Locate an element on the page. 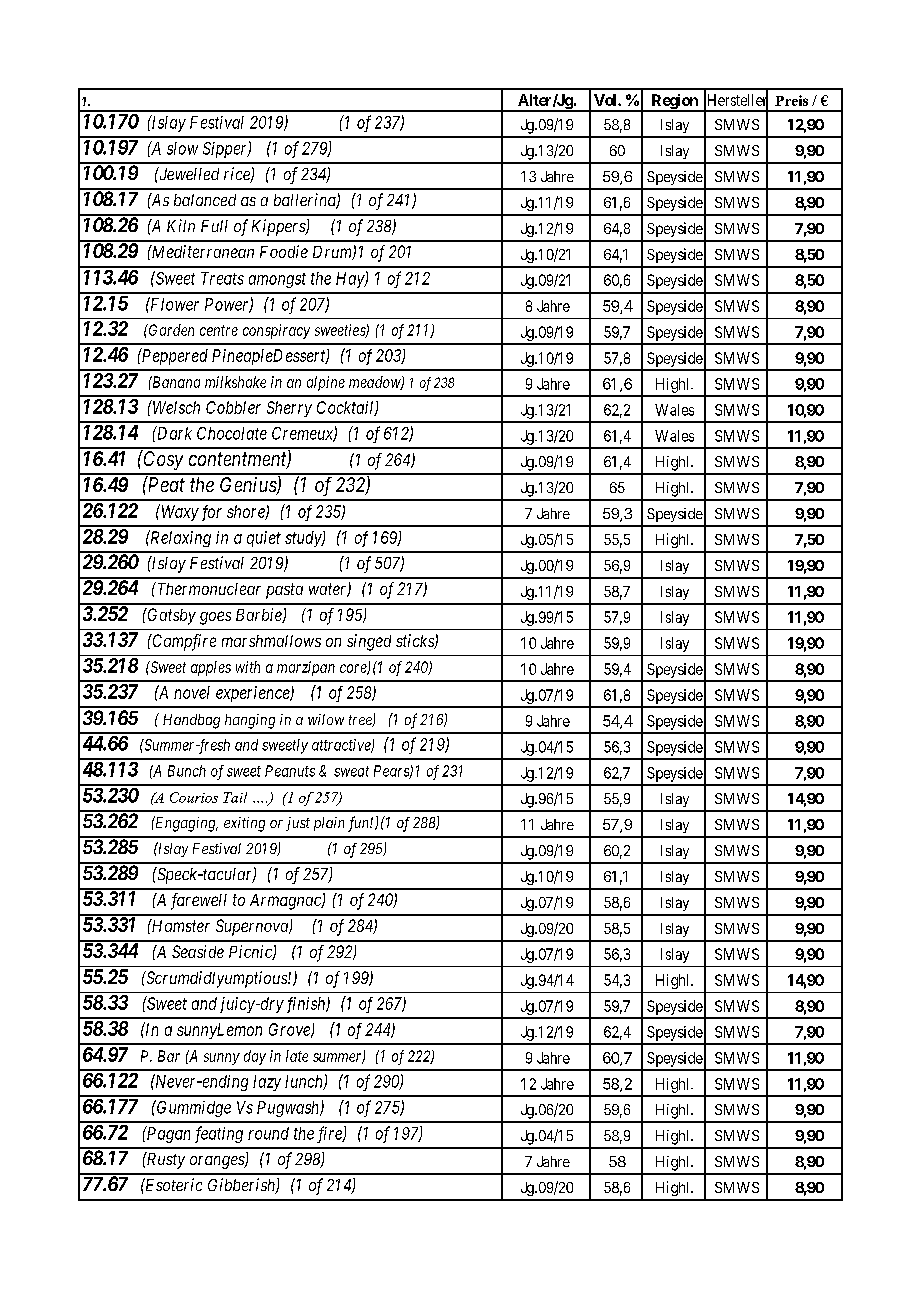  Hay is located at coordinates (351, 280).
